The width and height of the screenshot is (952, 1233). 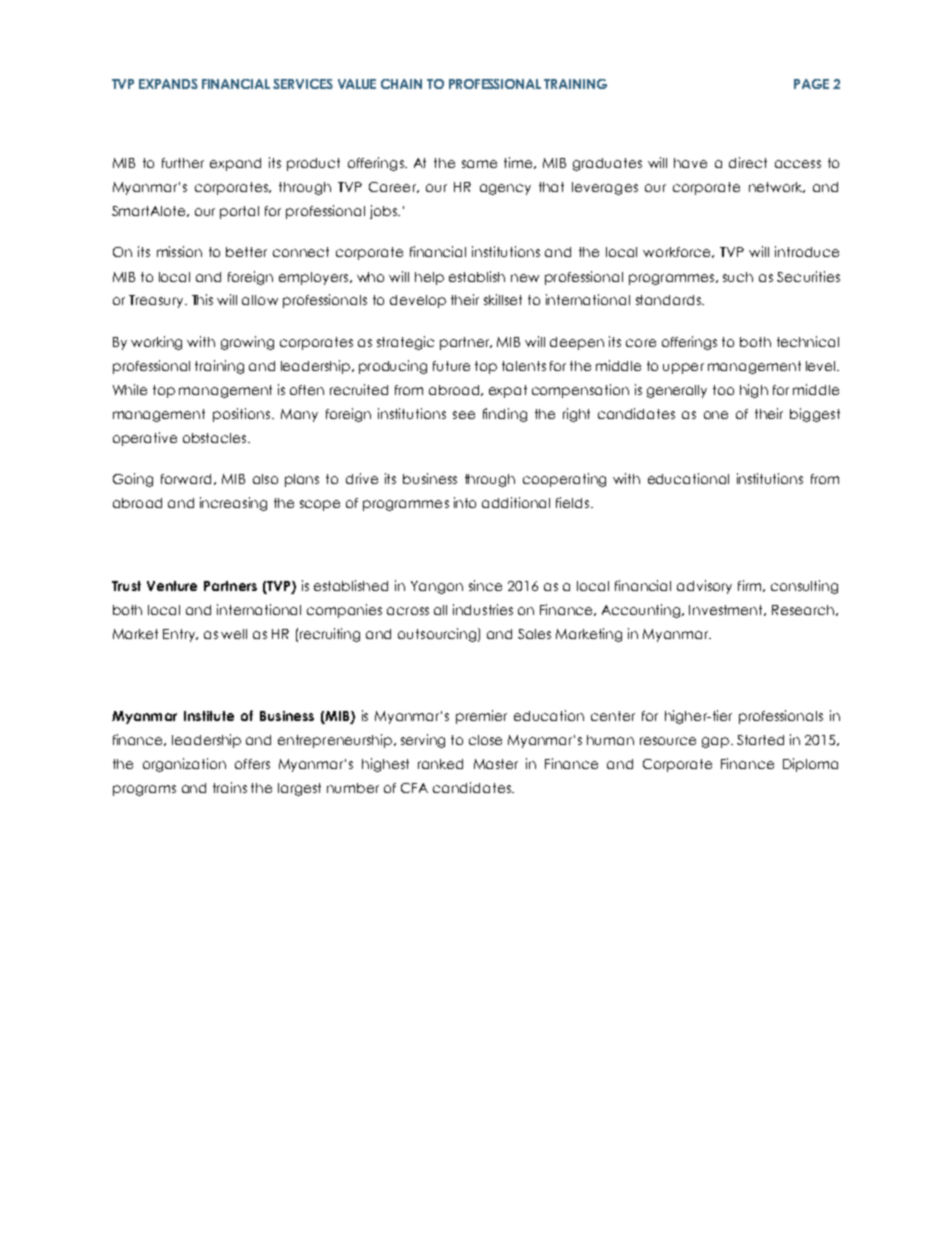 I want to click on SERVICES, so click(x=303, y=84).
